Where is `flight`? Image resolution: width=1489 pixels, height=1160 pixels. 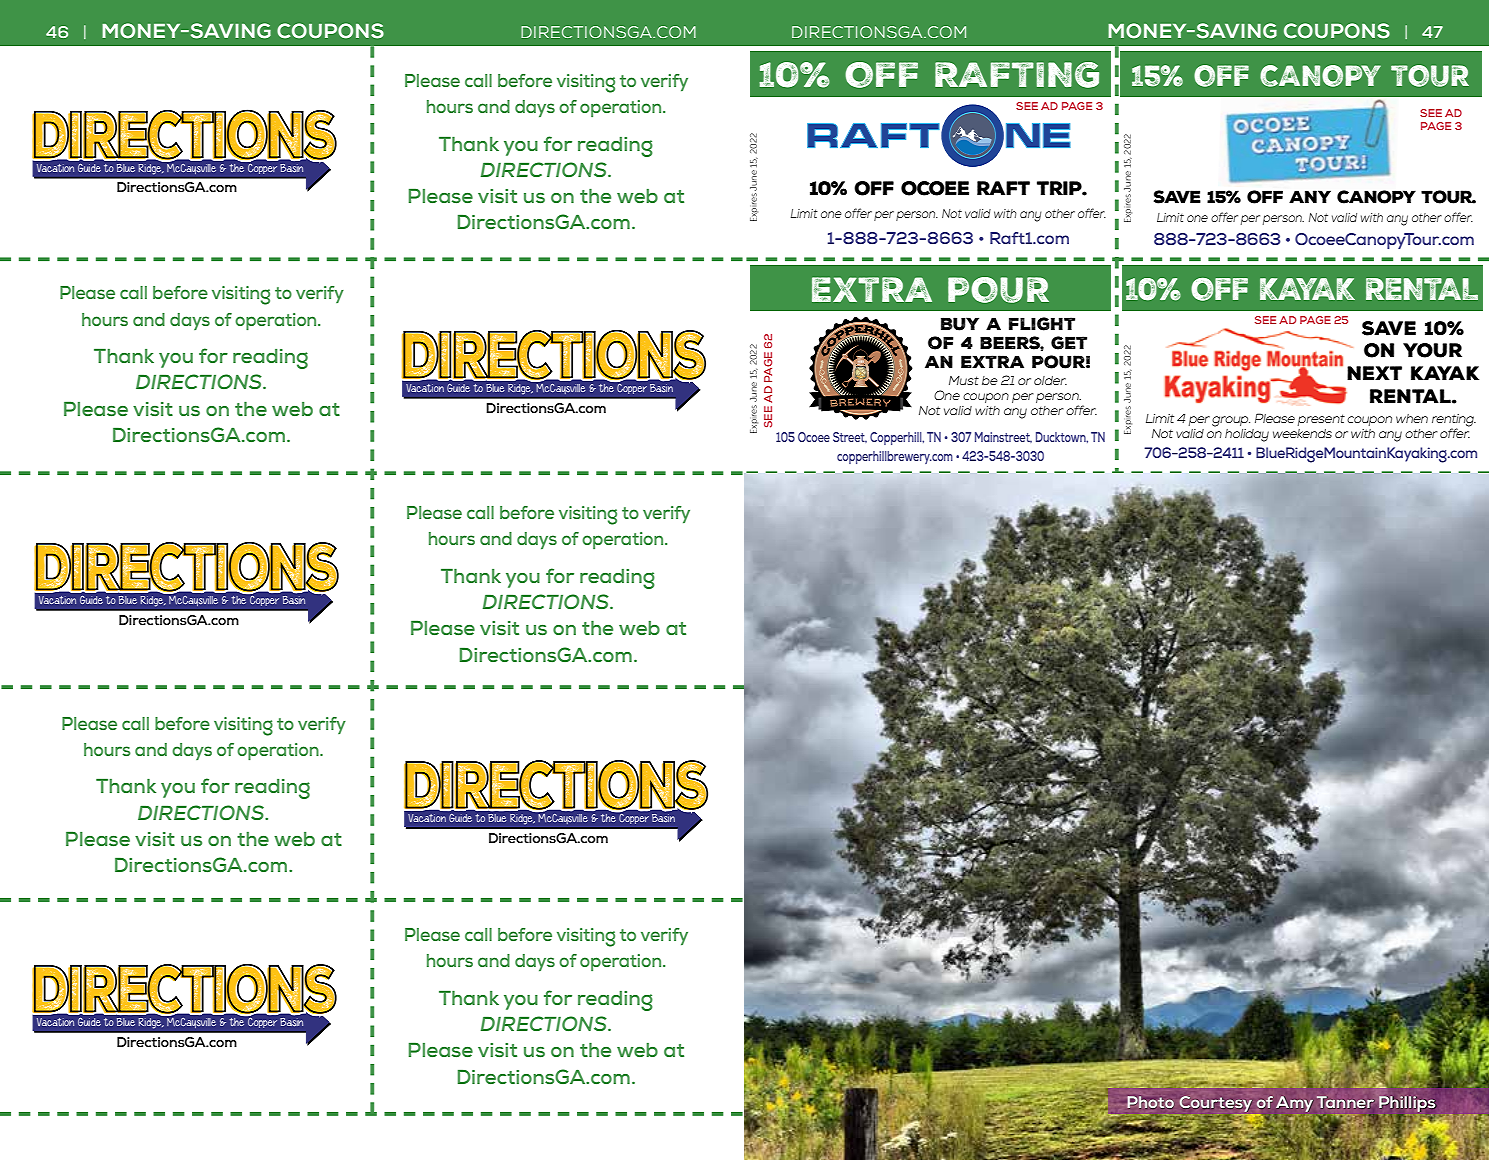
flight is located at coordinates (1042, 324).
